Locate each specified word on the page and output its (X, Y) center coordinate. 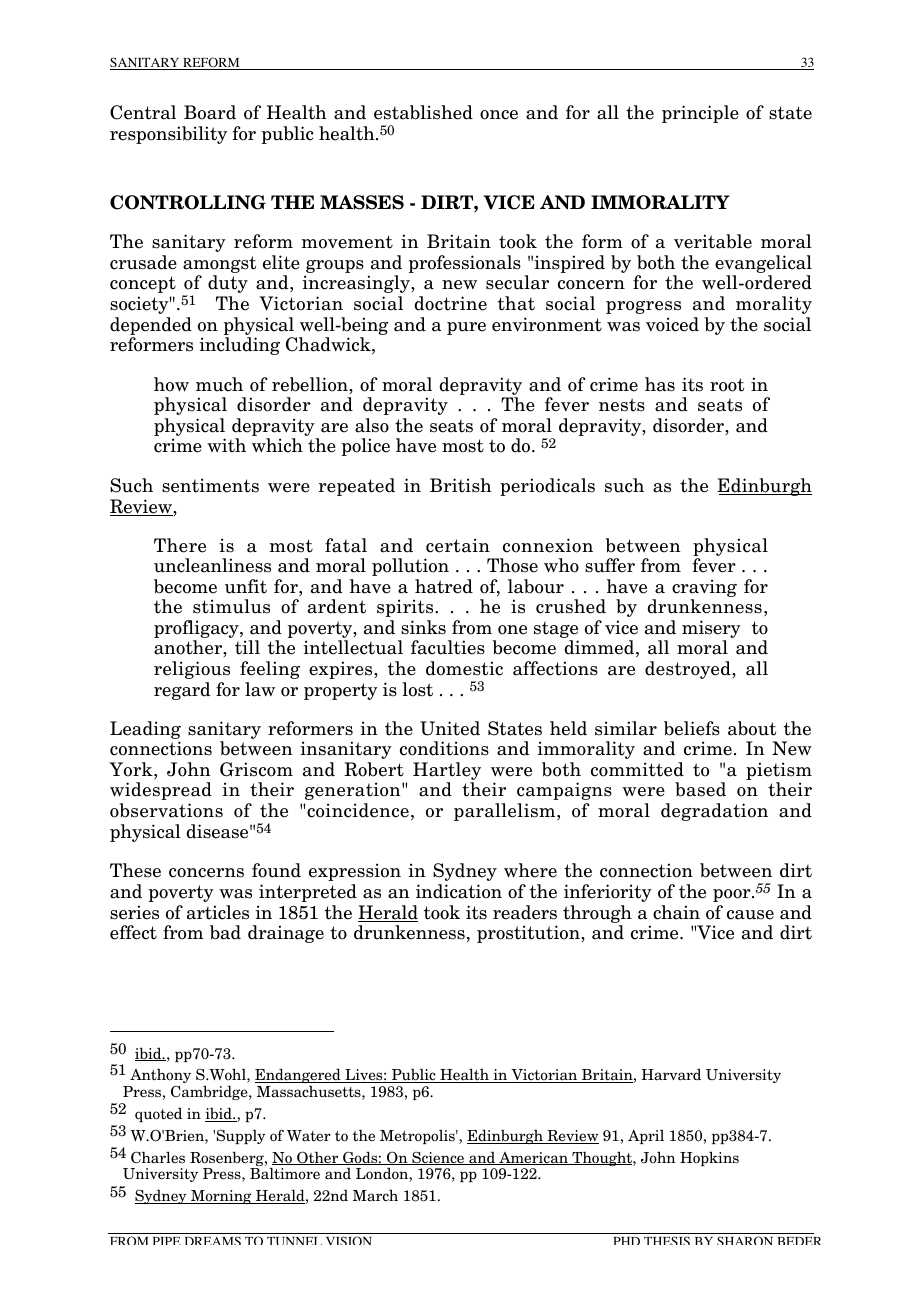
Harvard (671, 1074)
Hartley (447, 772)
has (660, 384)
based (700, 789)
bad (225, 932)
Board (210, 112)
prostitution (529, 934)
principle (700, 114)
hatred (444, 586)
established (423, 112)
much (219, 384)
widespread (161, 791)
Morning (221, 1197)
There (180, 545)
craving (704, 588)
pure (466, 328)
